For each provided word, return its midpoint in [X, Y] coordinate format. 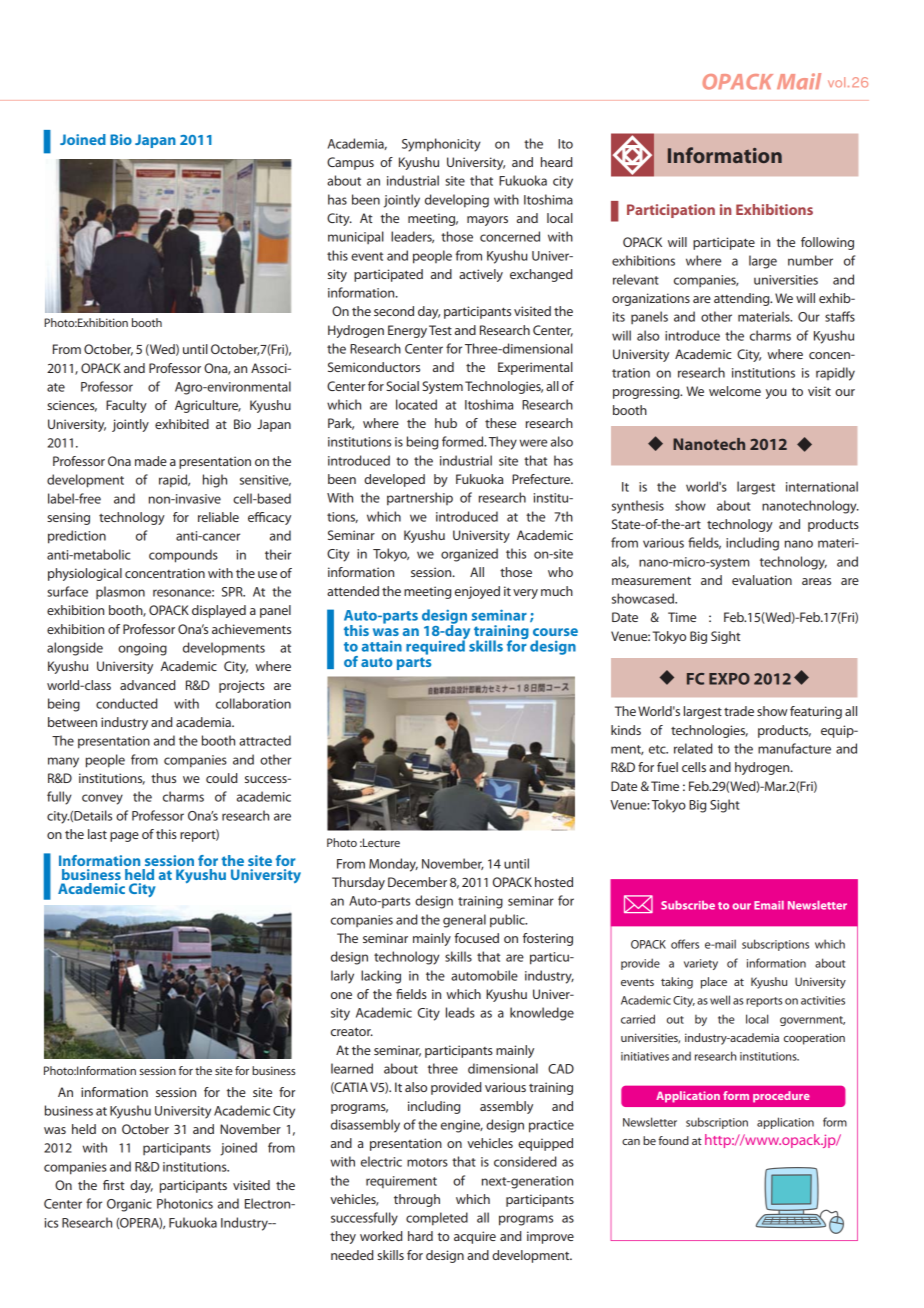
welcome [735, 391]
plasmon [120, 592]
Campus [350, 163]
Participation [671, 211]
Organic [129, 1205]
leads [460, 1012]
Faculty [126, 406]
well [720, 1000]
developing [457, 201]
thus [163, 778]
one [341, 995]
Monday [393, 865]
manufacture [794, 748]
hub [446, 423]
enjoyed [477, 592]
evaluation [762, 580]
